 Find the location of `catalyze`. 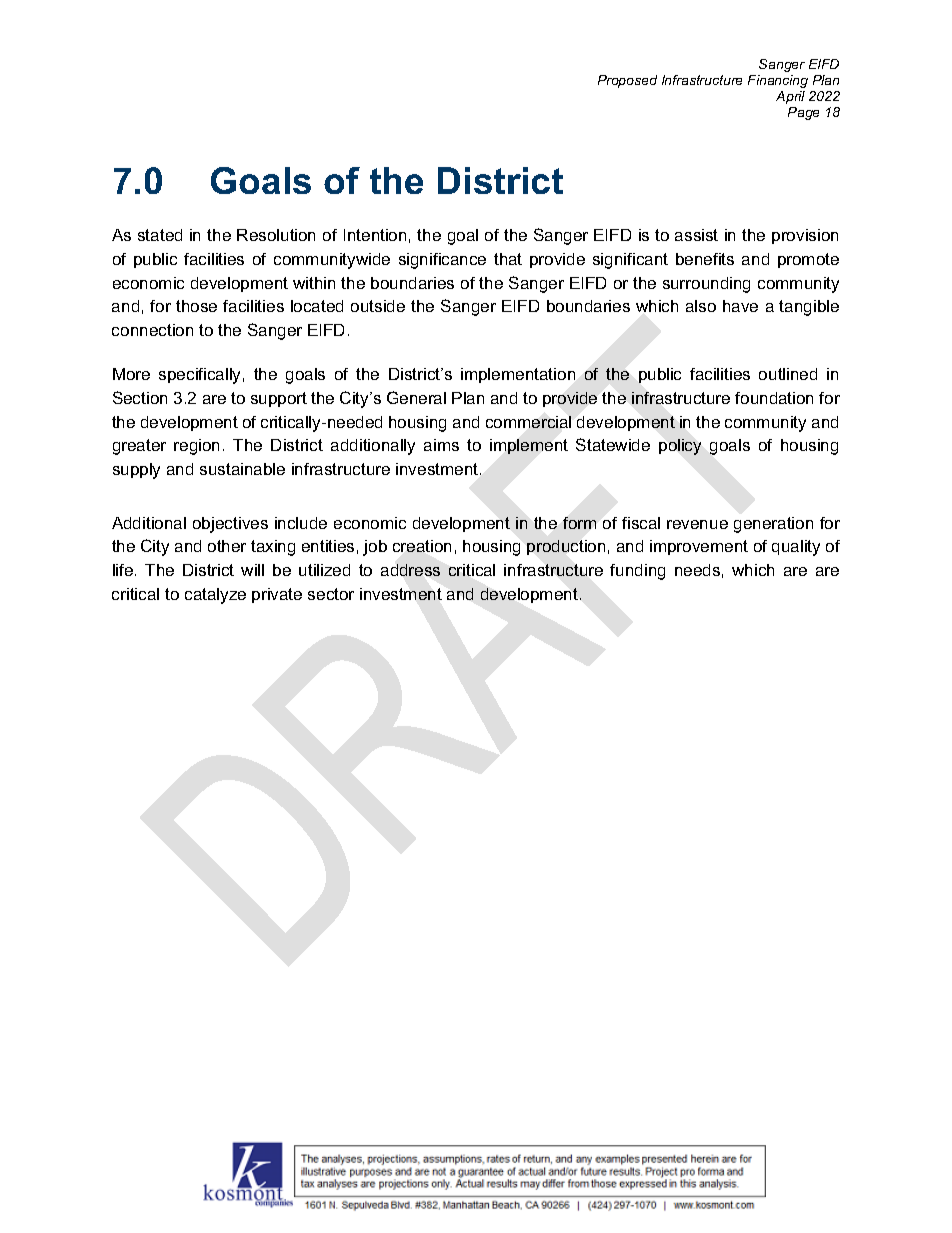

catalyze is located at coordinates (215, 596).
